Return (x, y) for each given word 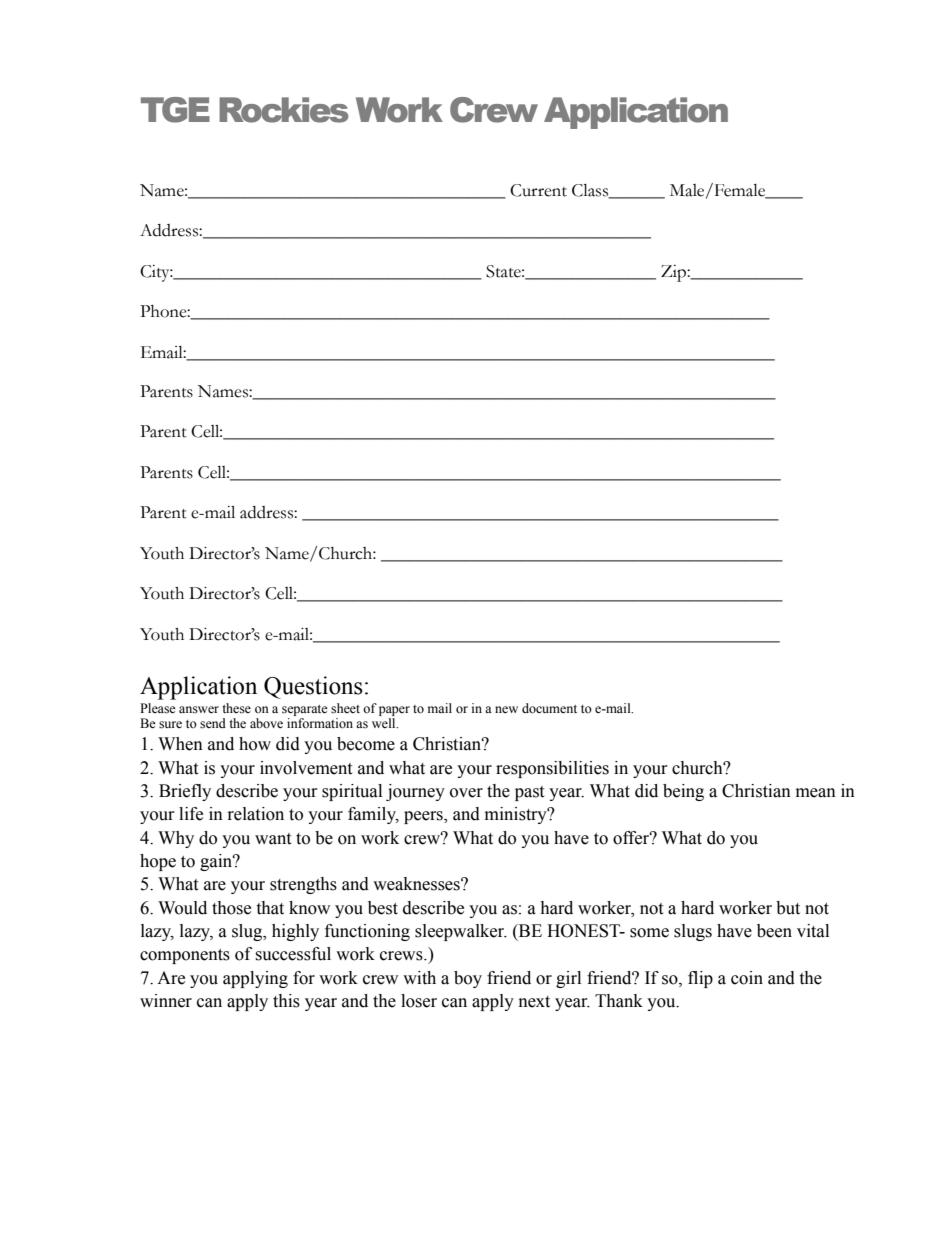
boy (468, 979)
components (185, 956)
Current (538, 190)
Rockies (284, 110)
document (549, 708)
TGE (175, 110)
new (506, 709)
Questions (313, 687)
